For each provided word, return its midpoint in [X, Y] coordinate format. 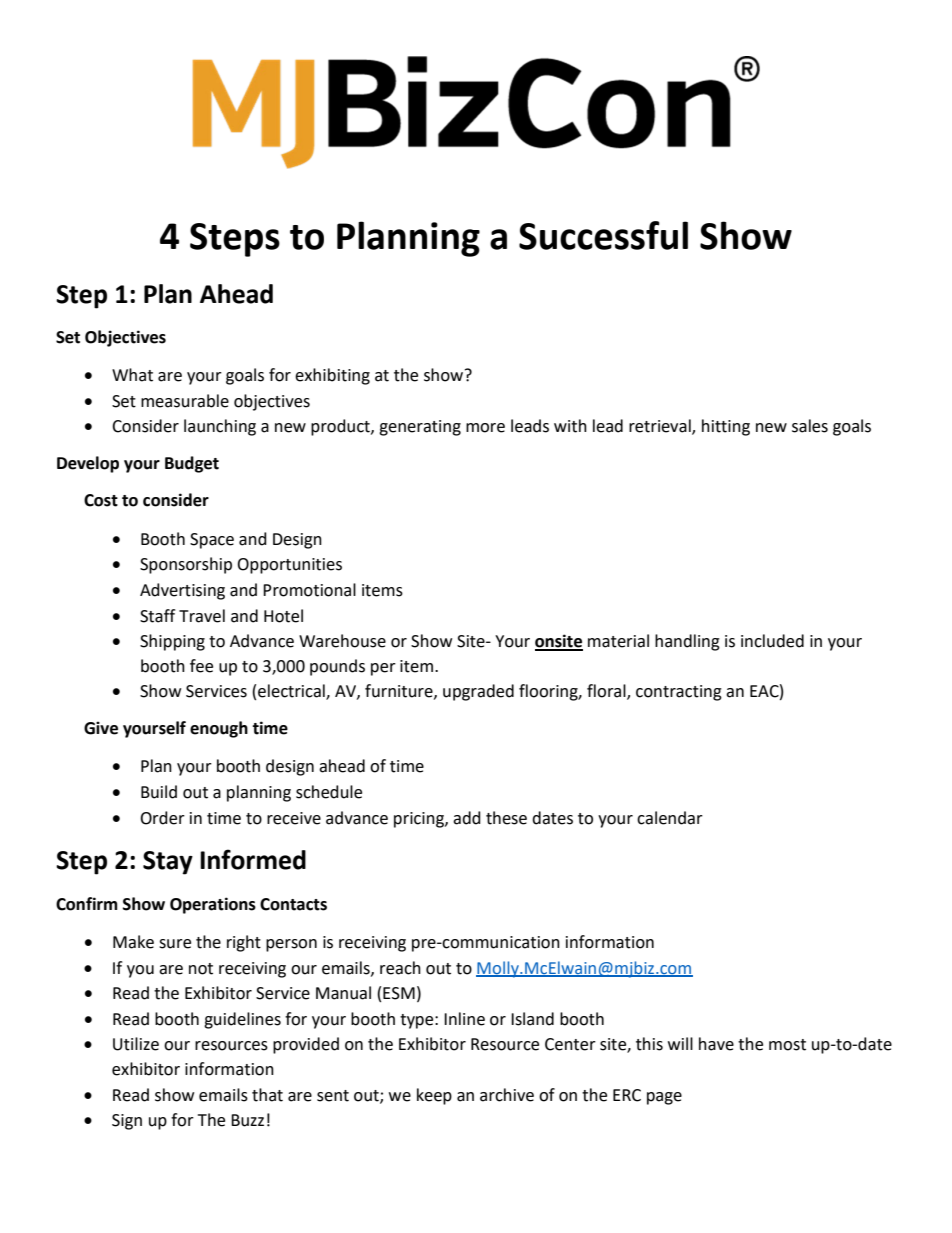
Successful [603, 235]
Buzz [247, 1120]
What [132, 375]
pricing [420, 820]
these [506, 818]
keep [434, 1096]
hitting [726, 427]
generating [420, 428]
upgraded [478, 692]
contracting [679, 693]
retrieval [661, 427]
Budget [192, 464]
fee [201, 666]
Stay [168, 863]
